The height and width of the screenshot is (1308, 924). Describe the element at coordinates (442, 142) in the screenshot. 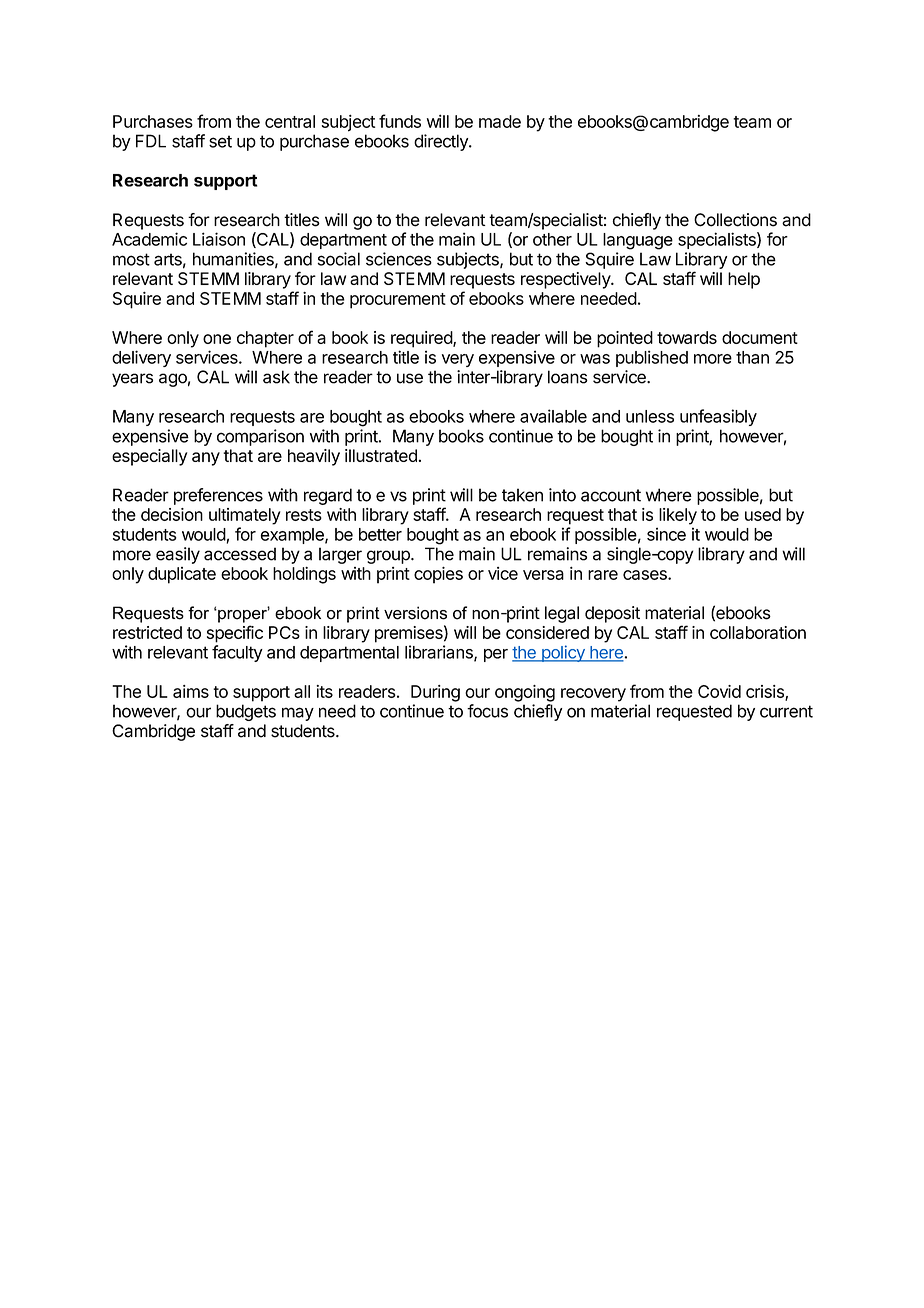

I see `directly` at that location.
